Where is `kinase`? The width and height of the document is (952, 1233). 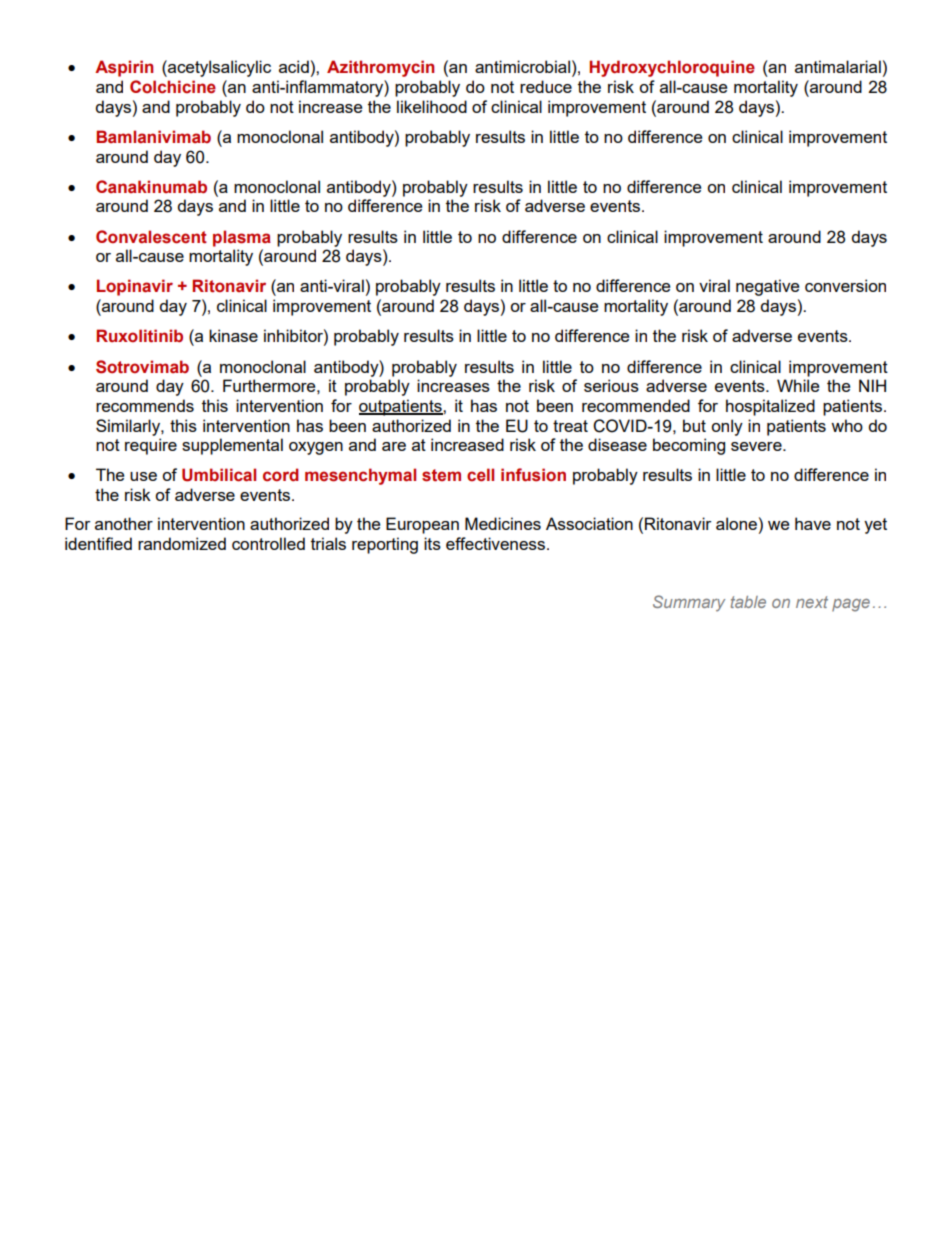 kinase is located at coordinates (233, 335).
